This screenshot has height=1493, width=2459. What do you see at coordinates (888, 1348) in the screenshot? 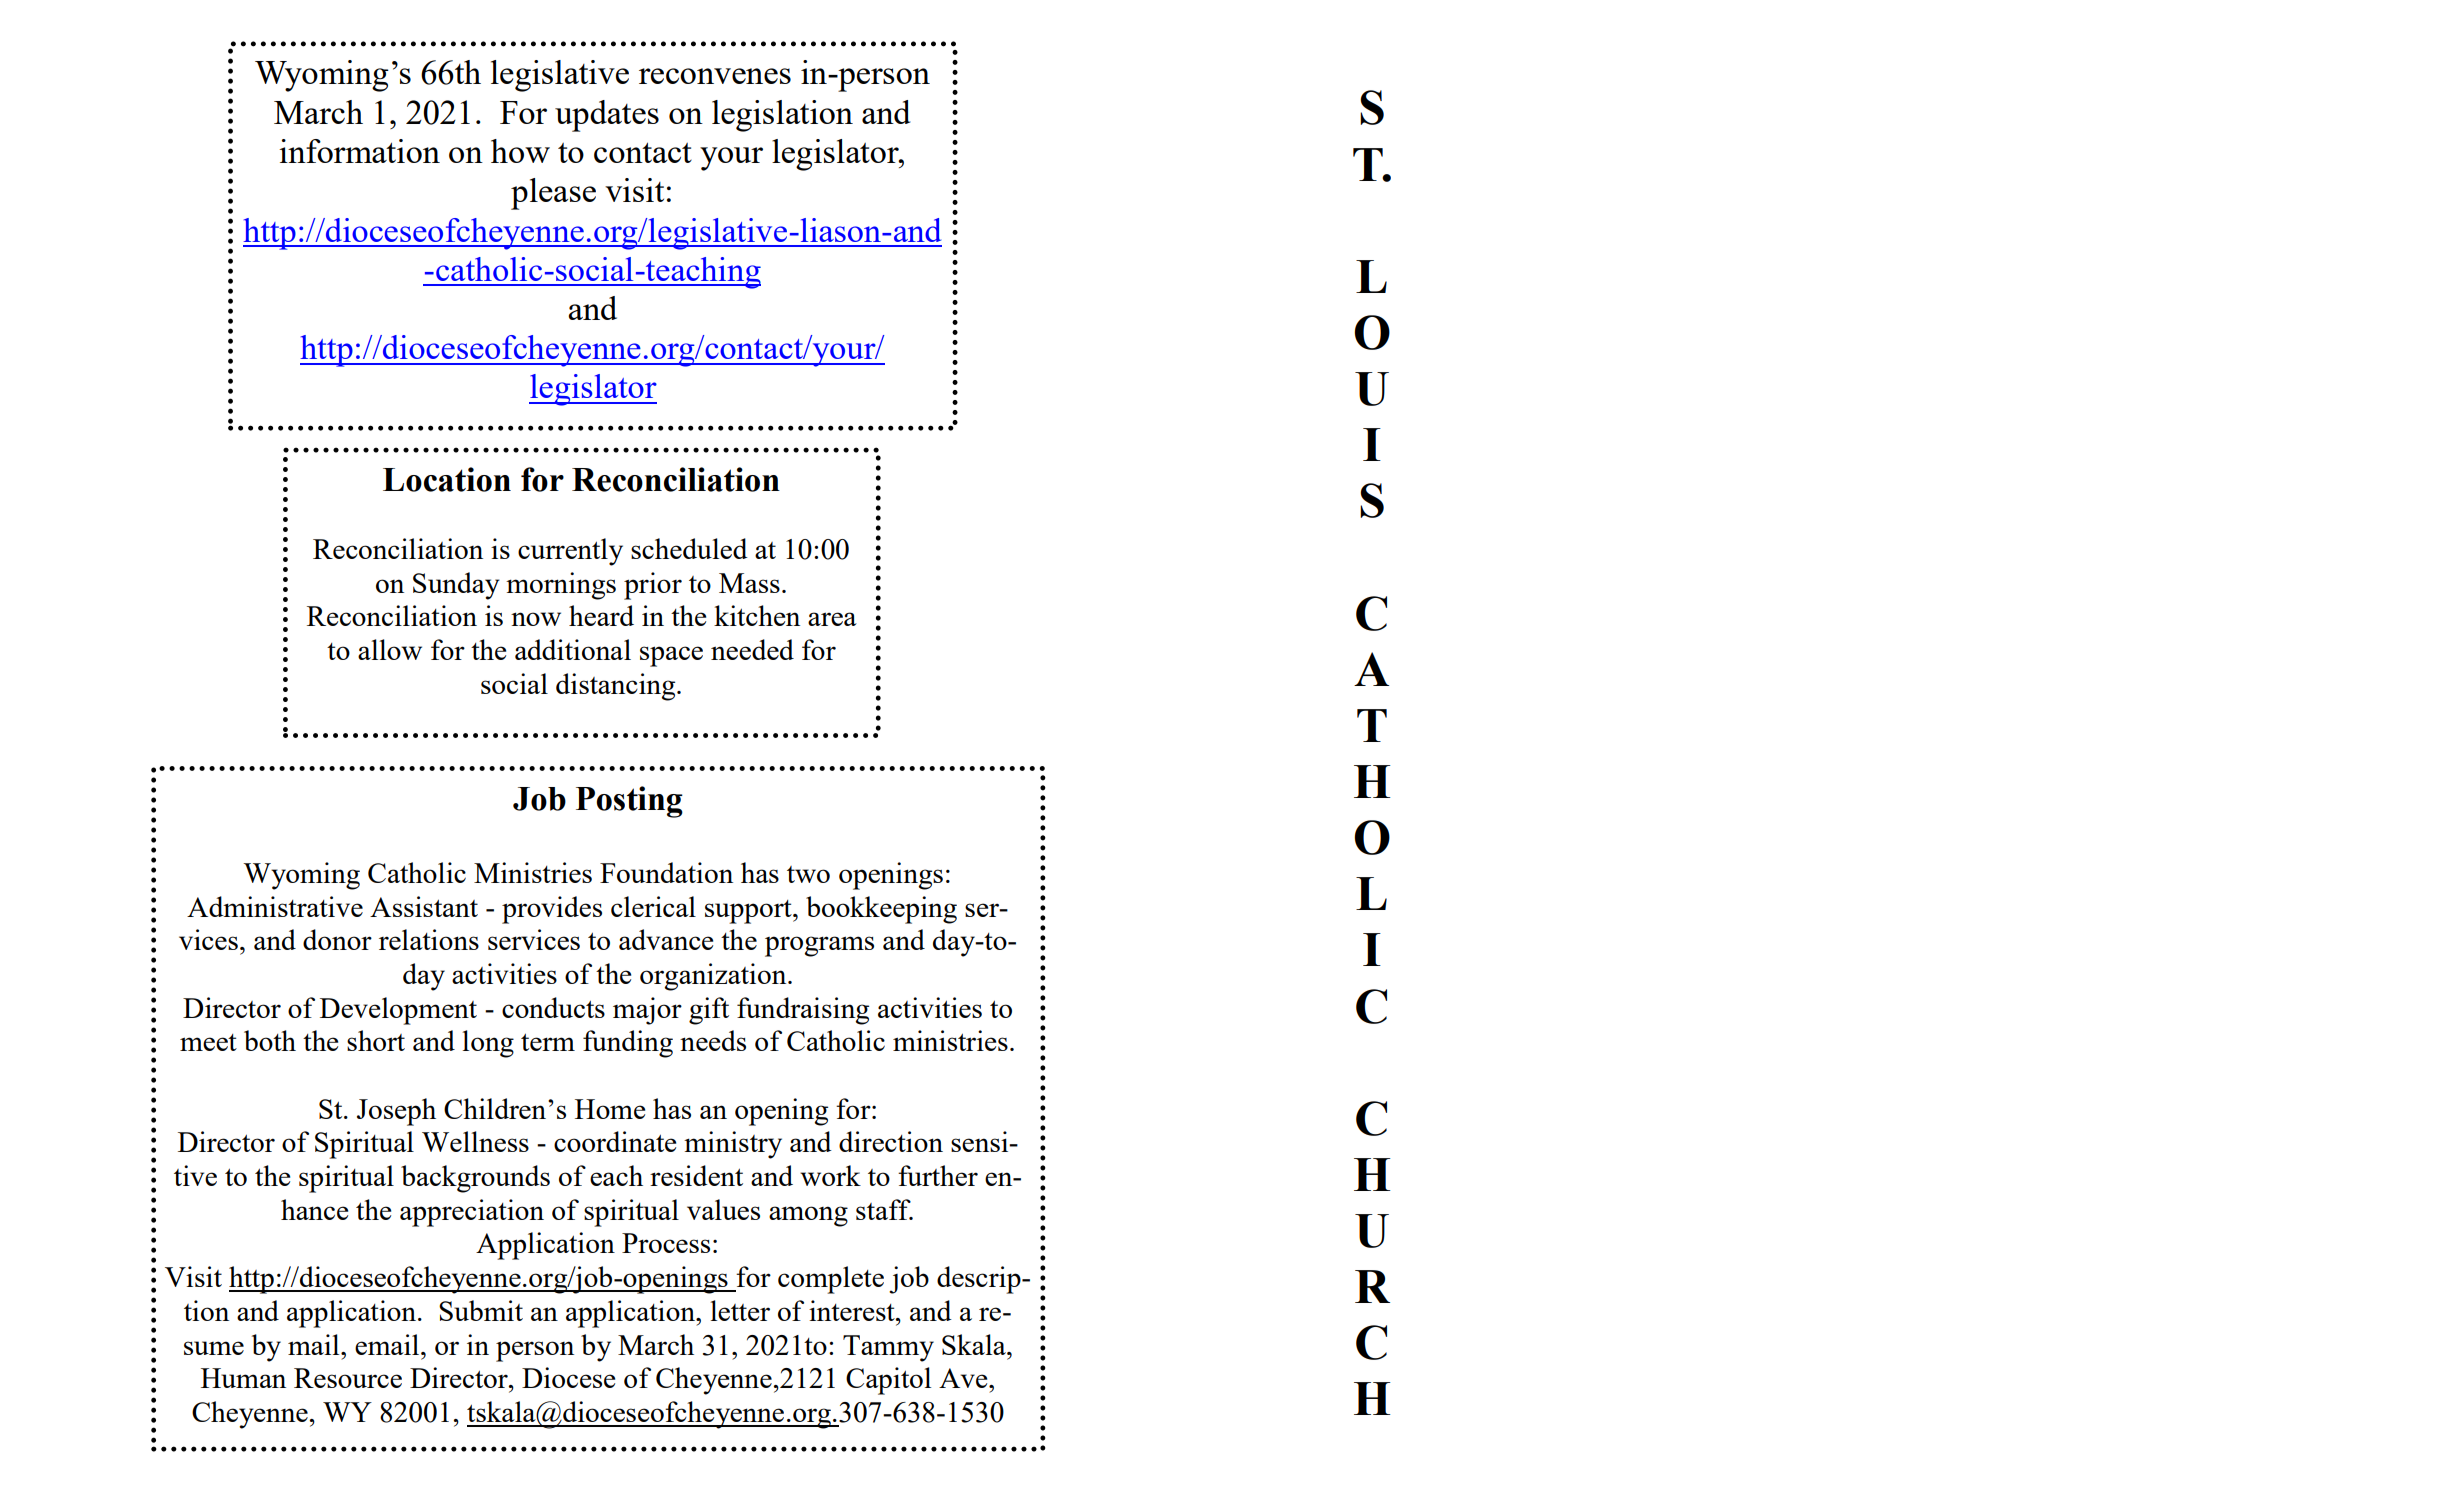
I see `Tammy` at bounding box center [888, 1348].
